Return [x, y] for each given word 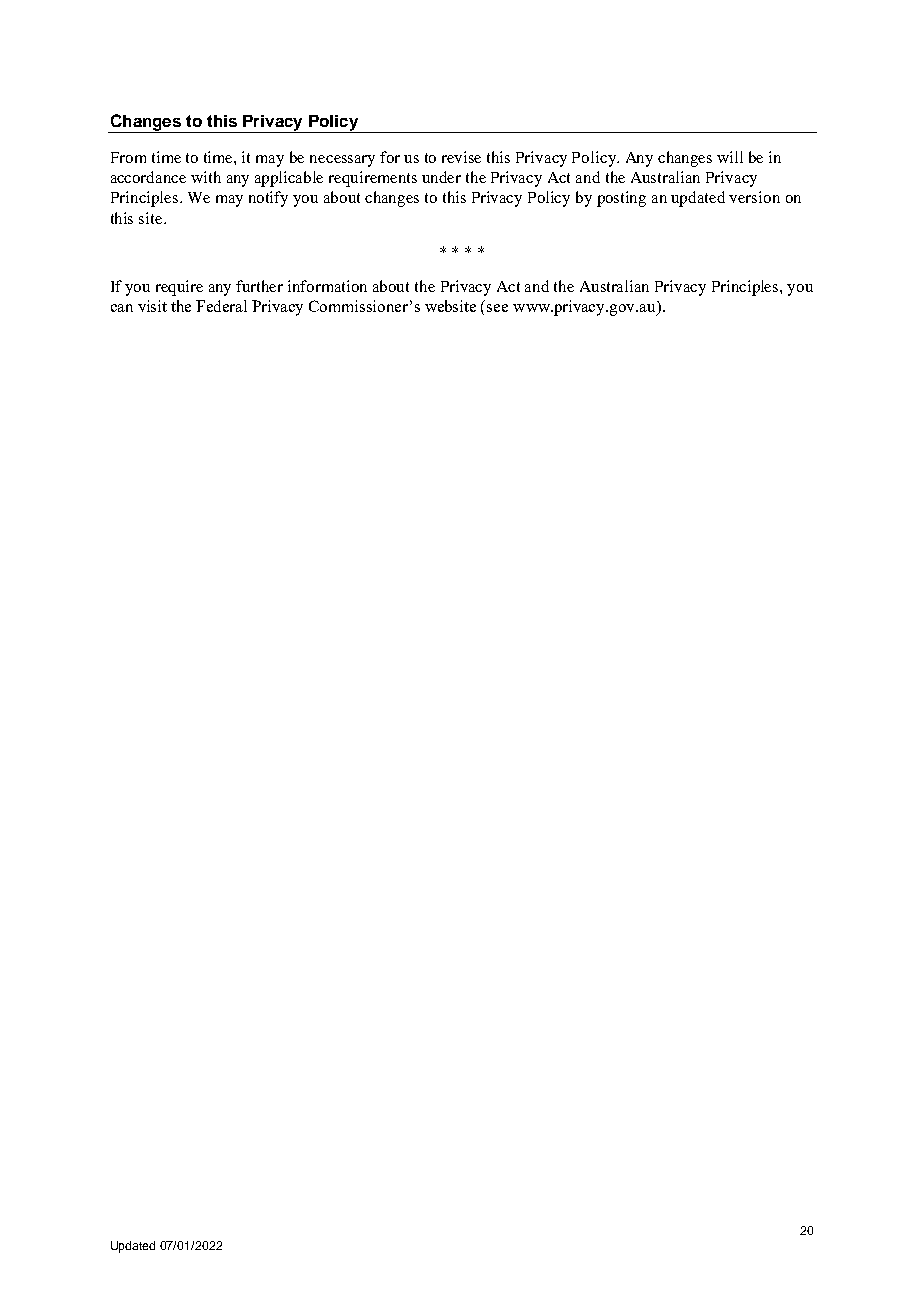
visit [152, 306]
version [754, 197]
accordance [148, 177]
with [206, 177]
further [259, 286]
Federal [221, 306]
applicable [289, 179]
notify [268, 199]
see [497, 308]
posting [621, 199]
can [122, 308]
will [730, 157]
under [441, 177]
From [128, 157]
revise [461, 157]
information [327, 286]
